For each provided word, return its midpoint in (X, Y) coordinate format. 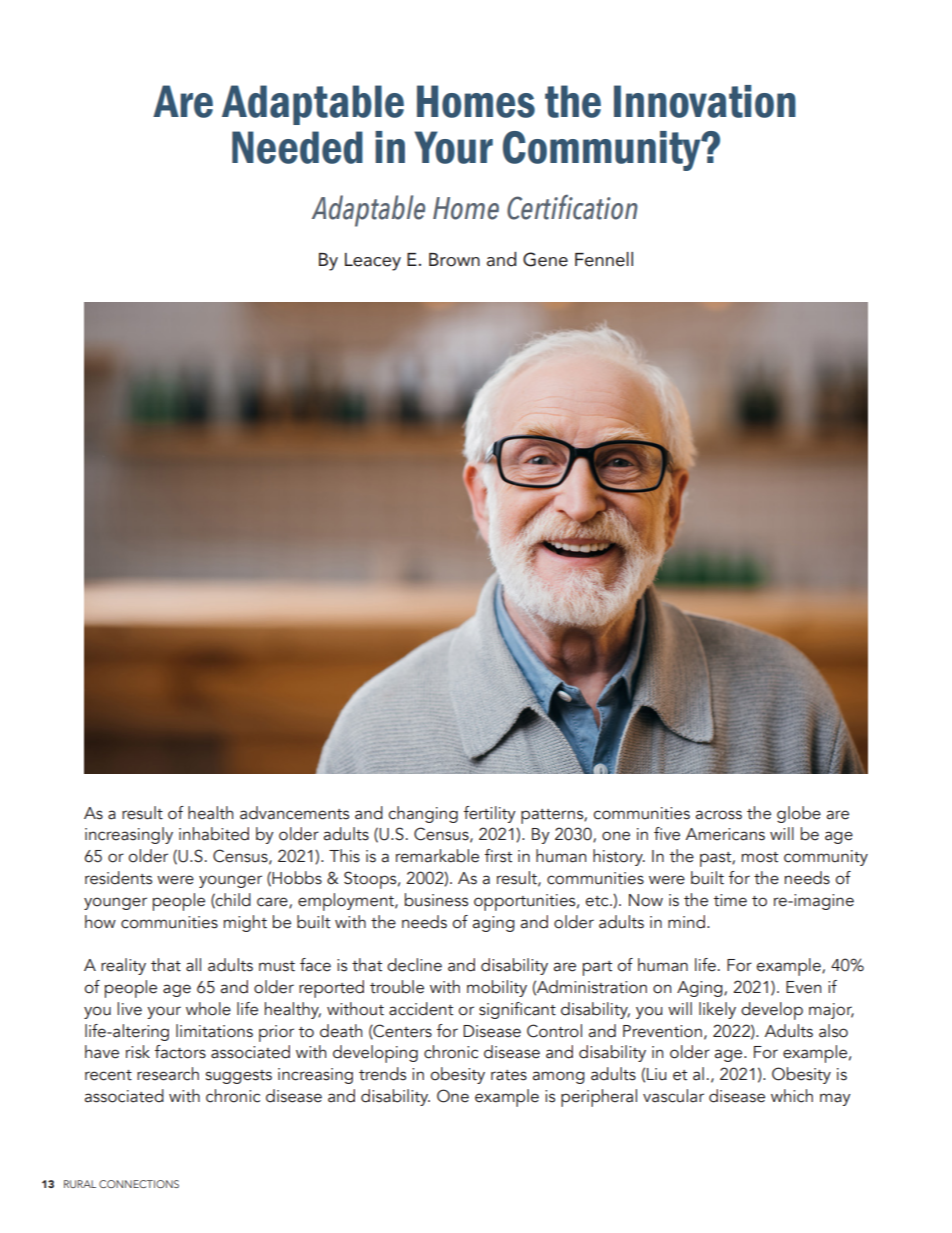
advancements (294, 813)
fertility (490, 814)
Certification (572, 207)
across (718, 815)
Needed (297, 147)
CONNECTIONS (139, 1184)
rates (509, 1075)
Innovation (705, 101)
